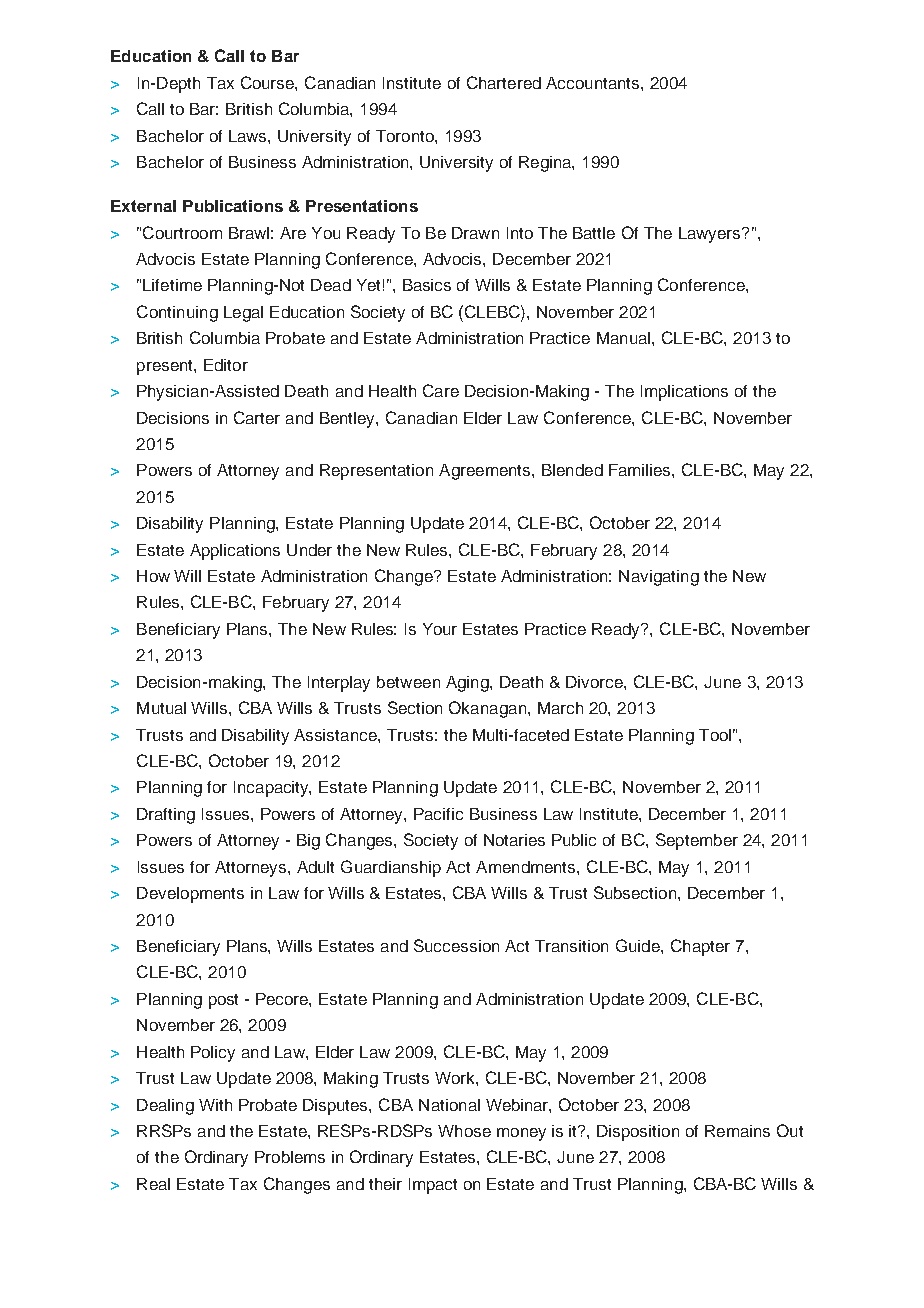  Describe the element at coordinates (441, 390) in the screenshot. I see `Care` at that location.
